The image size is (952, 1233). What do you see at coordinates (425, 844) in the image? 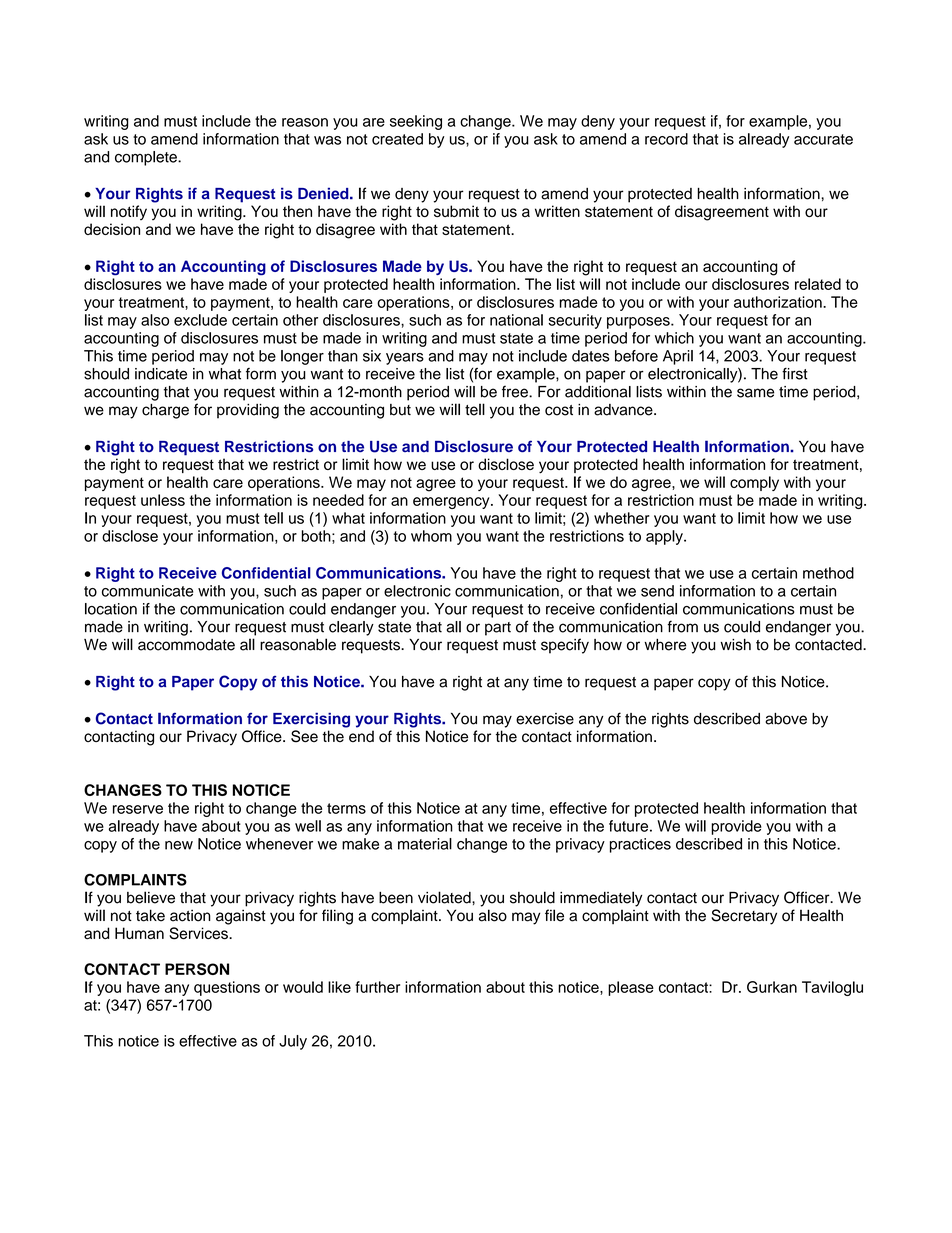
I see `material` at bounding box center [425, 844].
